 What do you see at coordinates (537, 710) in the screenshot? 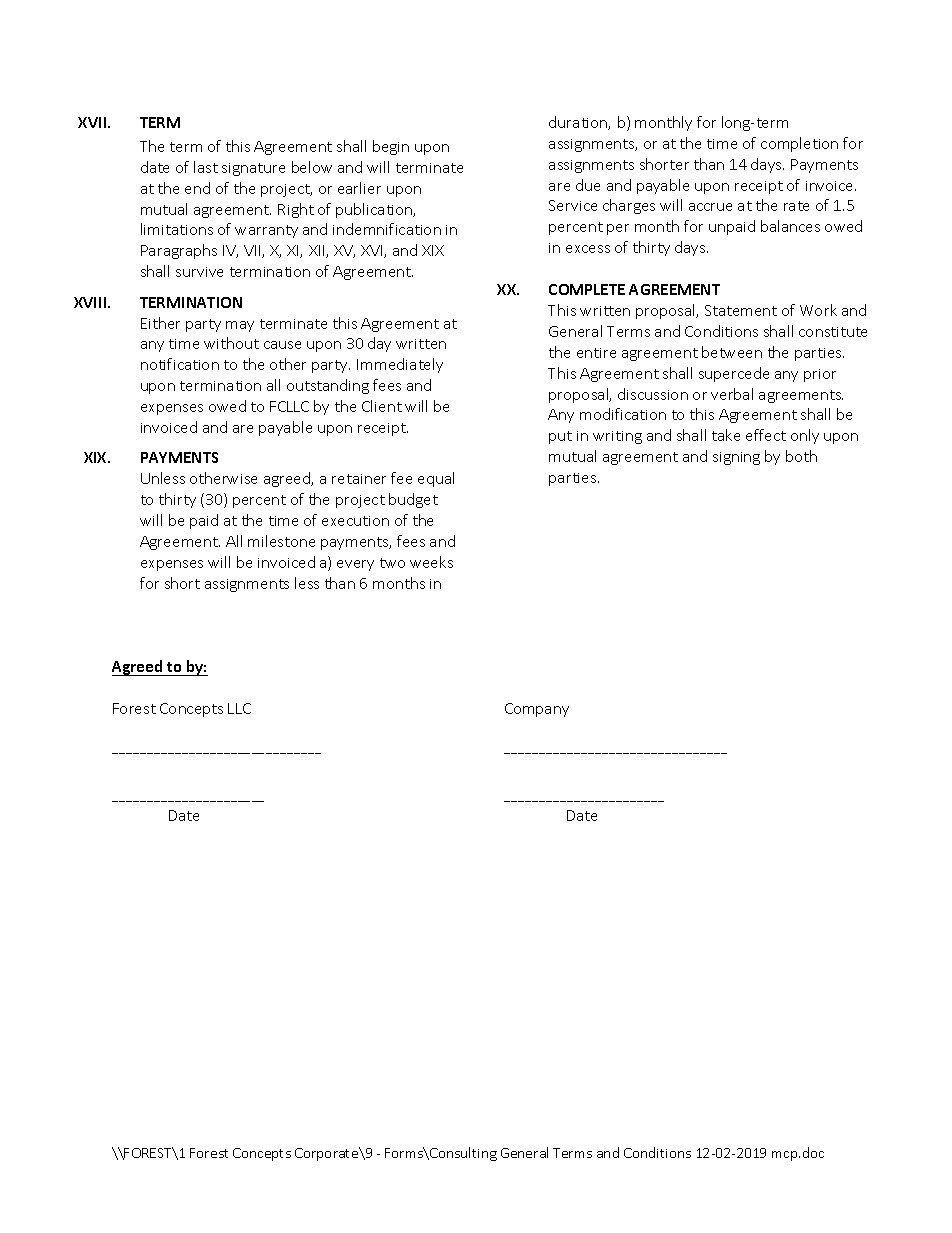
I see `Company` at bounding box center [537, 710].
